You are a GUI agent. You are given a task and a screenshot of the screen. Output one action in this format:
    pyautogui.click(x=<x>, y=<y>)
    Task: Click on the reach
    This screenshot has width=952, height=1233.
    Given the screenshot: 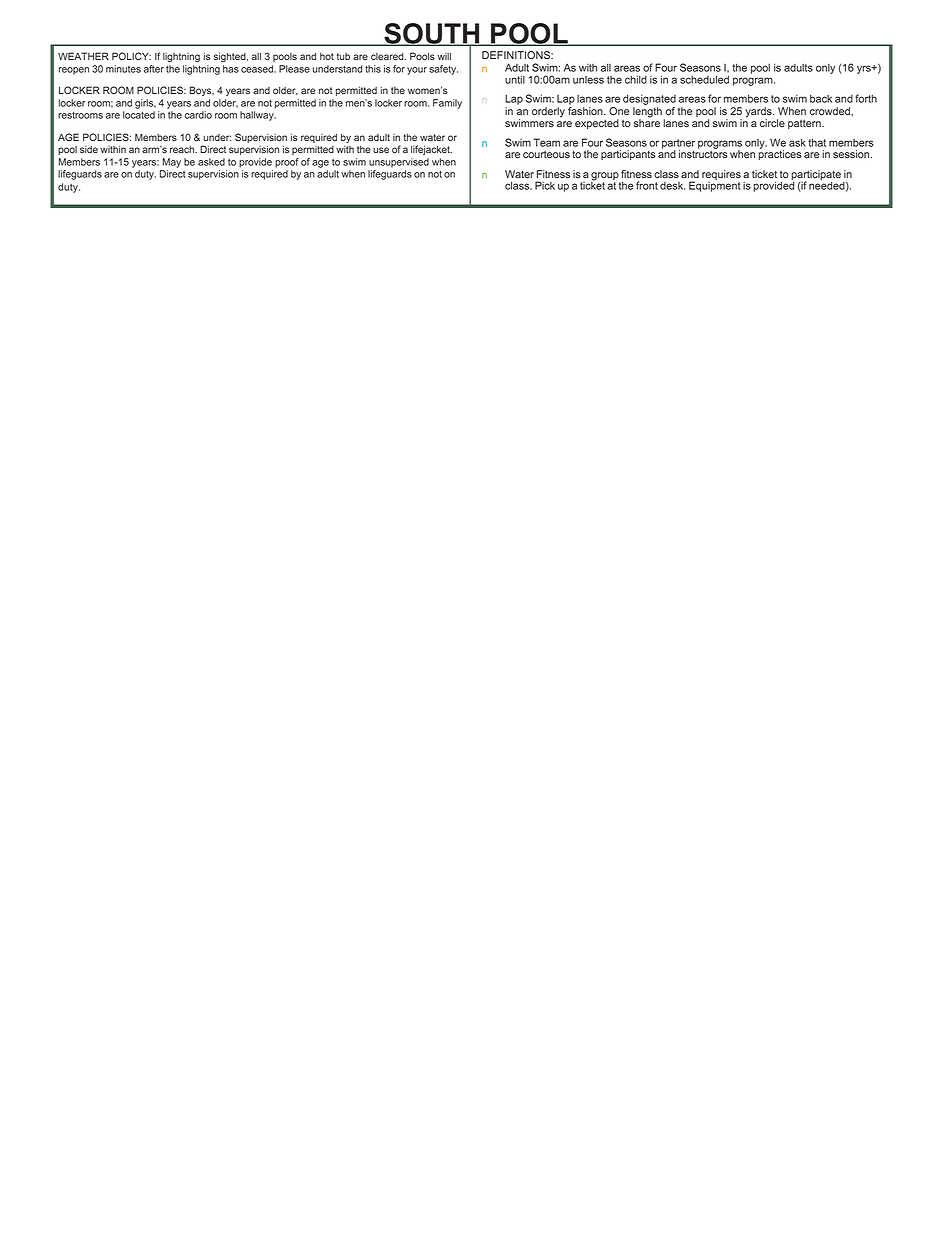 What is the action you would take?
    pyautogui.click(x=183, y=149)
